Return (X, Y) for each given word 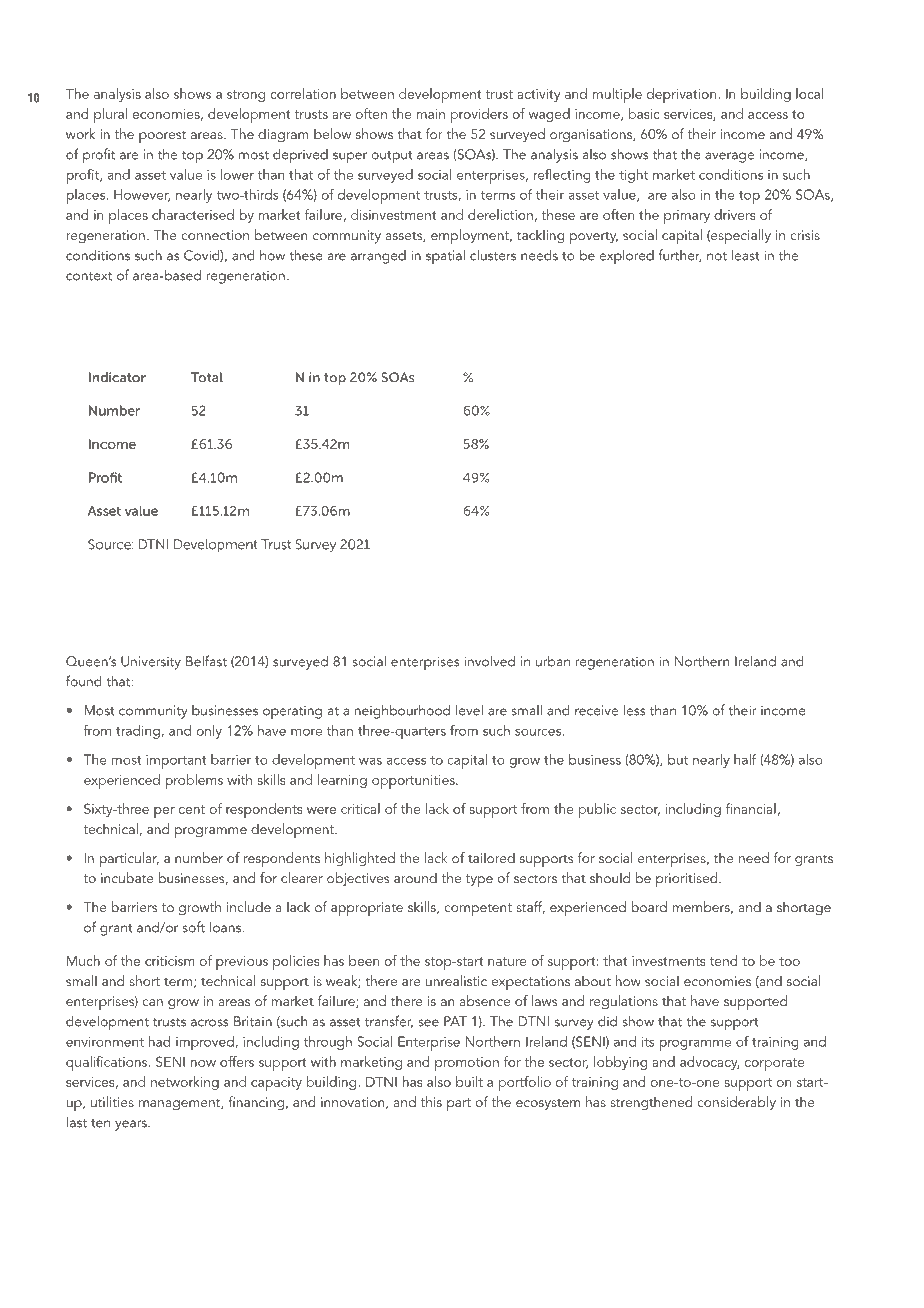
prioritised (688, 879)
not (717, 256)
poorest (162, 136)
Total (207, 377)
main (430, 114)
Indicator (117, 377)
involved (489, 661)
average (729, 157)
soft (193, 927)
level (469, 710)
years (132, 1125)
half (745, 759)
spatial (445, 256)
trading (138, 732)
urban (553, 661)
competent (478, 909)
